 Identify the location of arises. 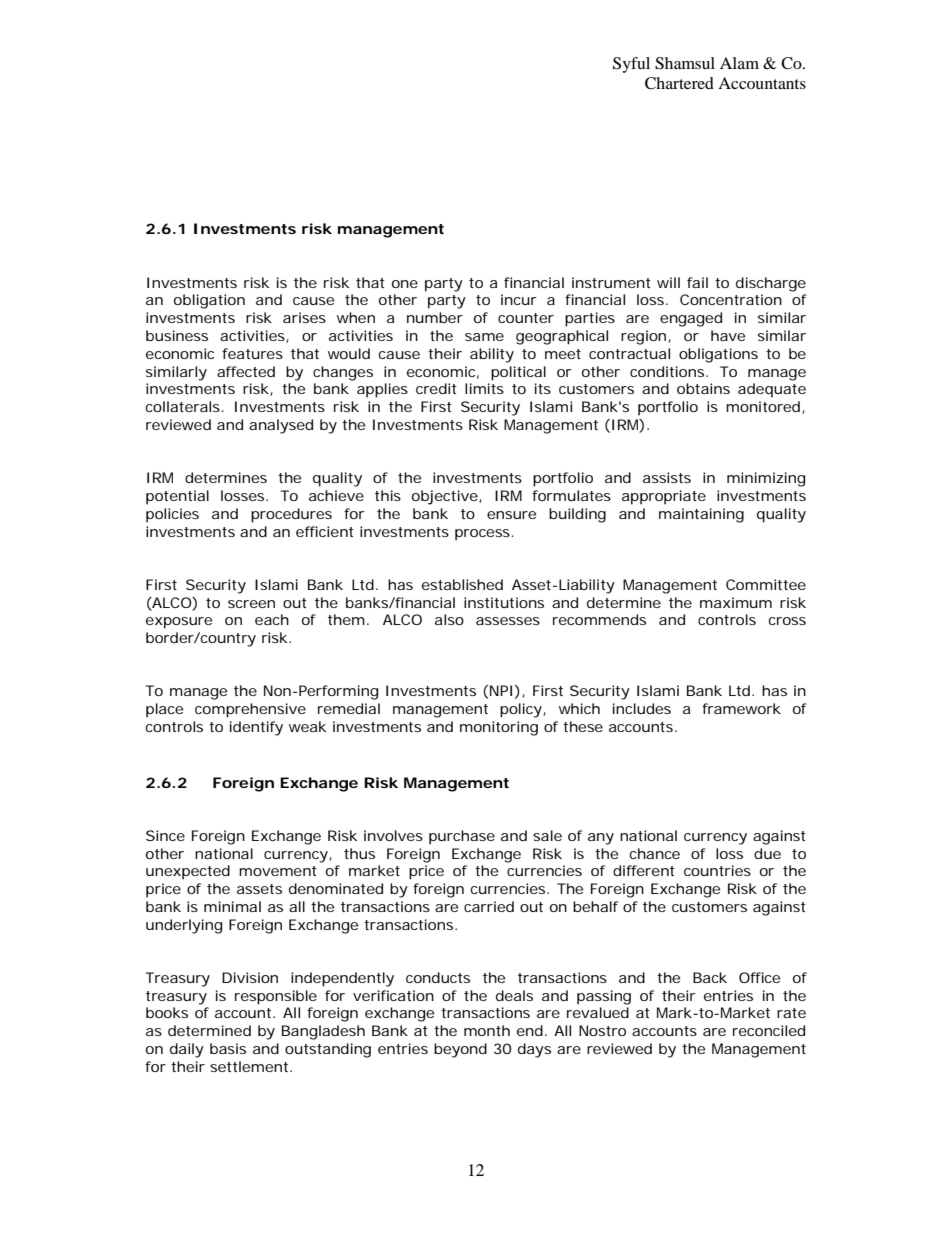
(304, 317).
